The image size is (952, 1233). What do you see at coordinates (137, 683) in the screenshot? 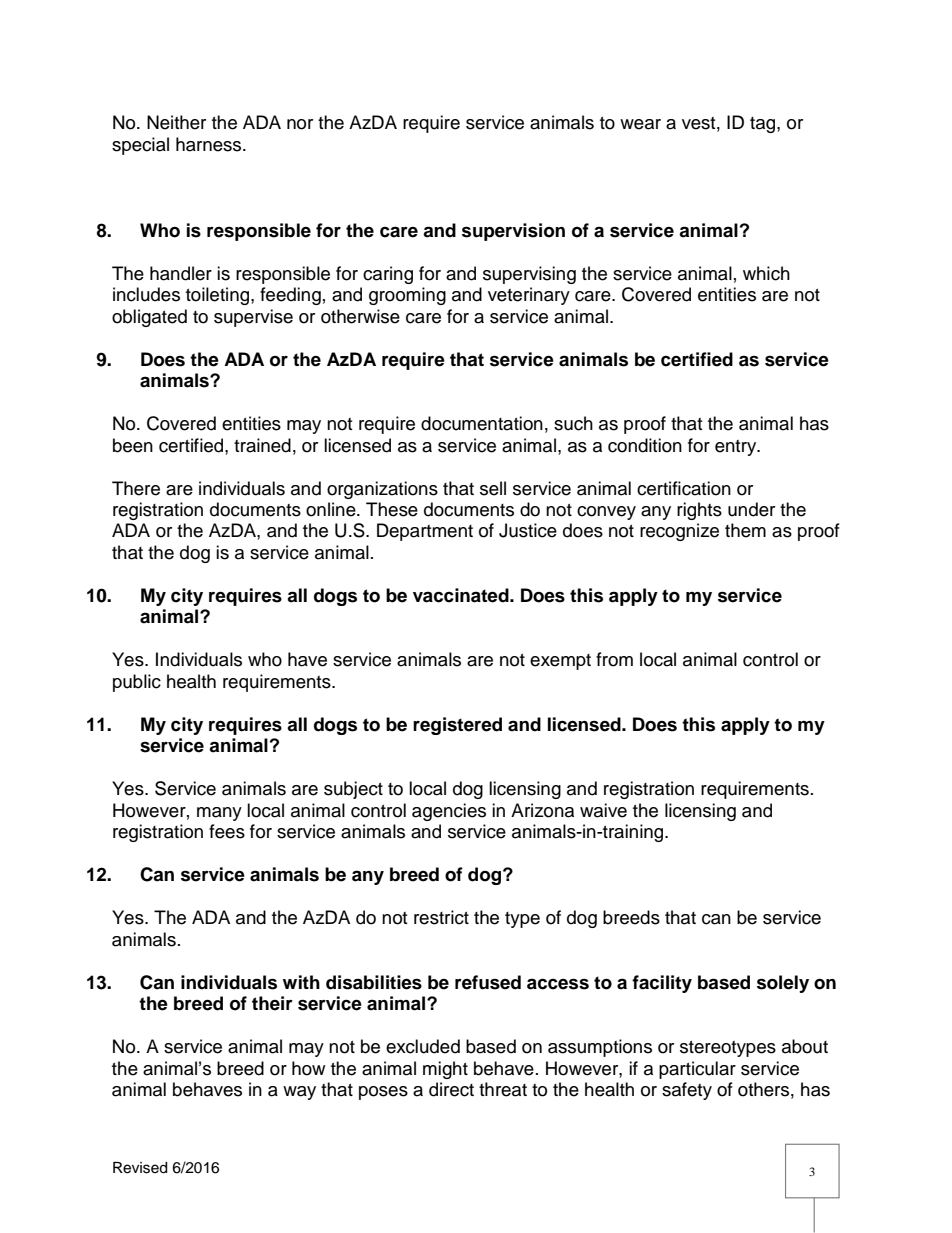
I see `public` at bounding box center [137, 683].
